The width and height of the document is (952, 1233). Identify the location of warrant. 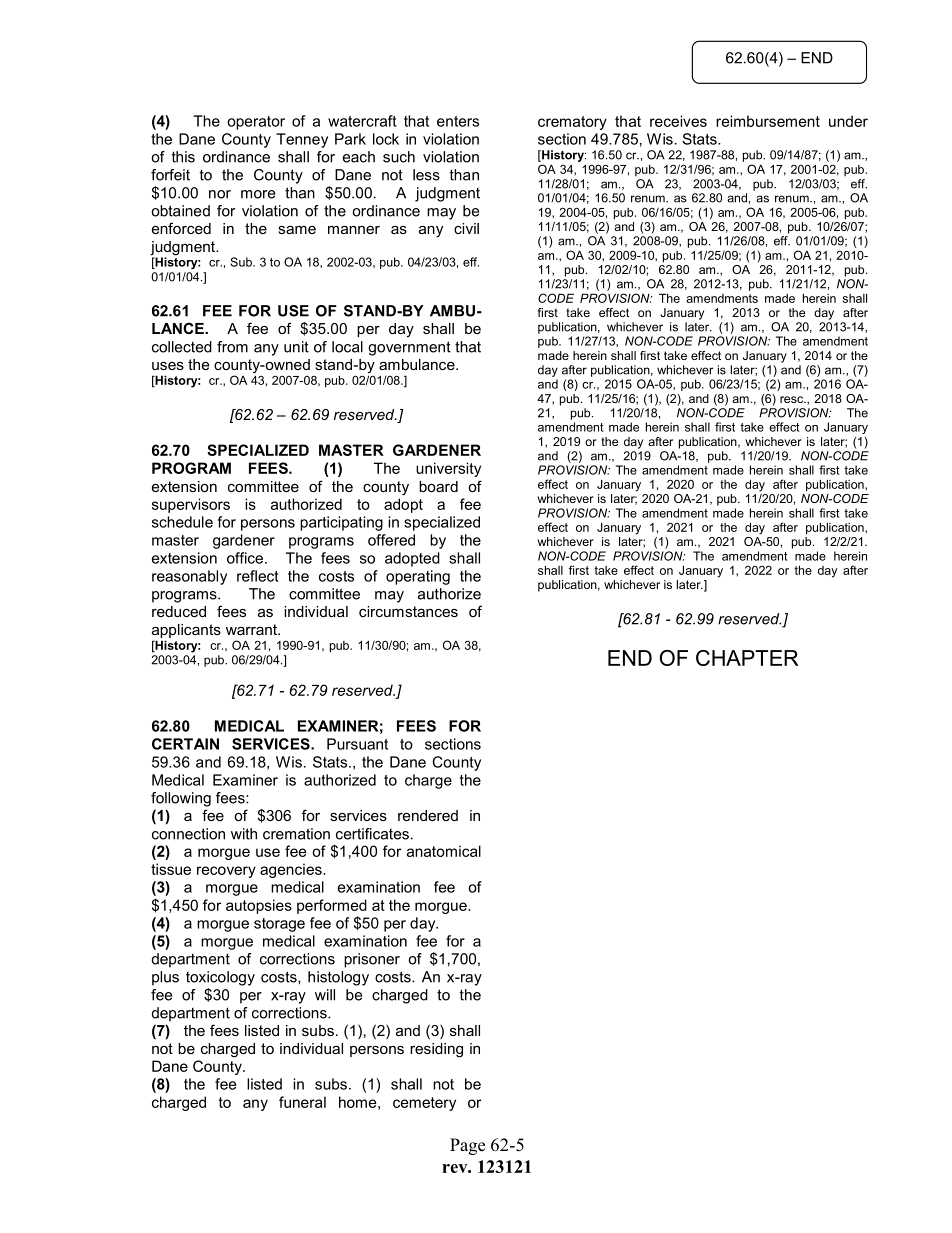
(252, 629).
